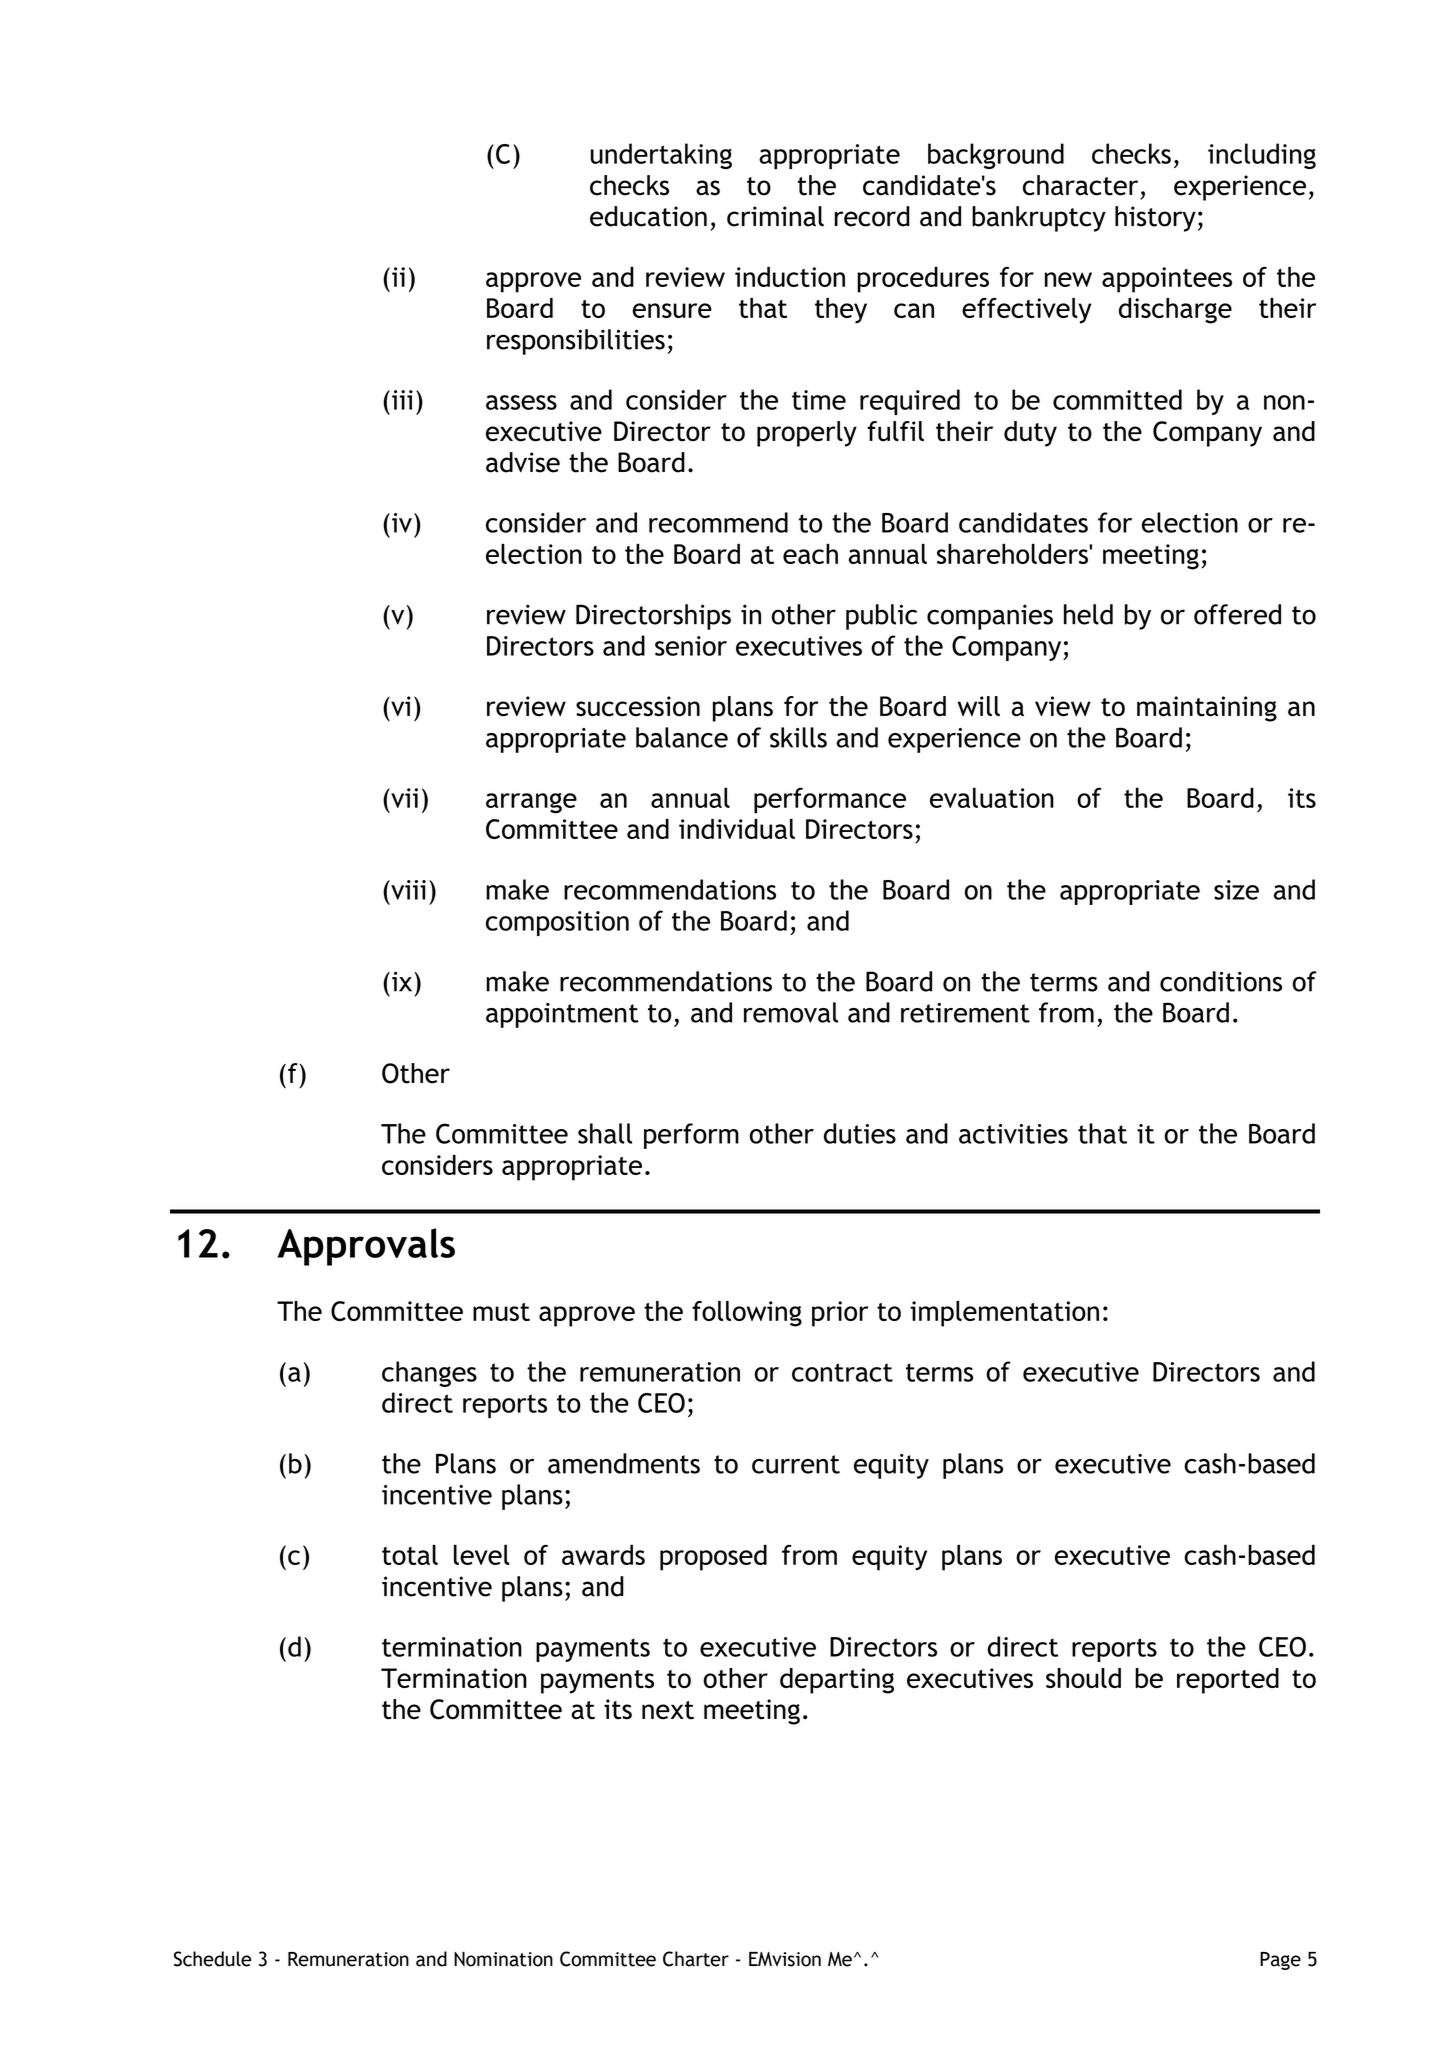 Image resolution: width=1455 pixels, height=2057 pixels. Describe the element at coordinates (1221, 981) in the screenshot. I see `conditions` at that location.
